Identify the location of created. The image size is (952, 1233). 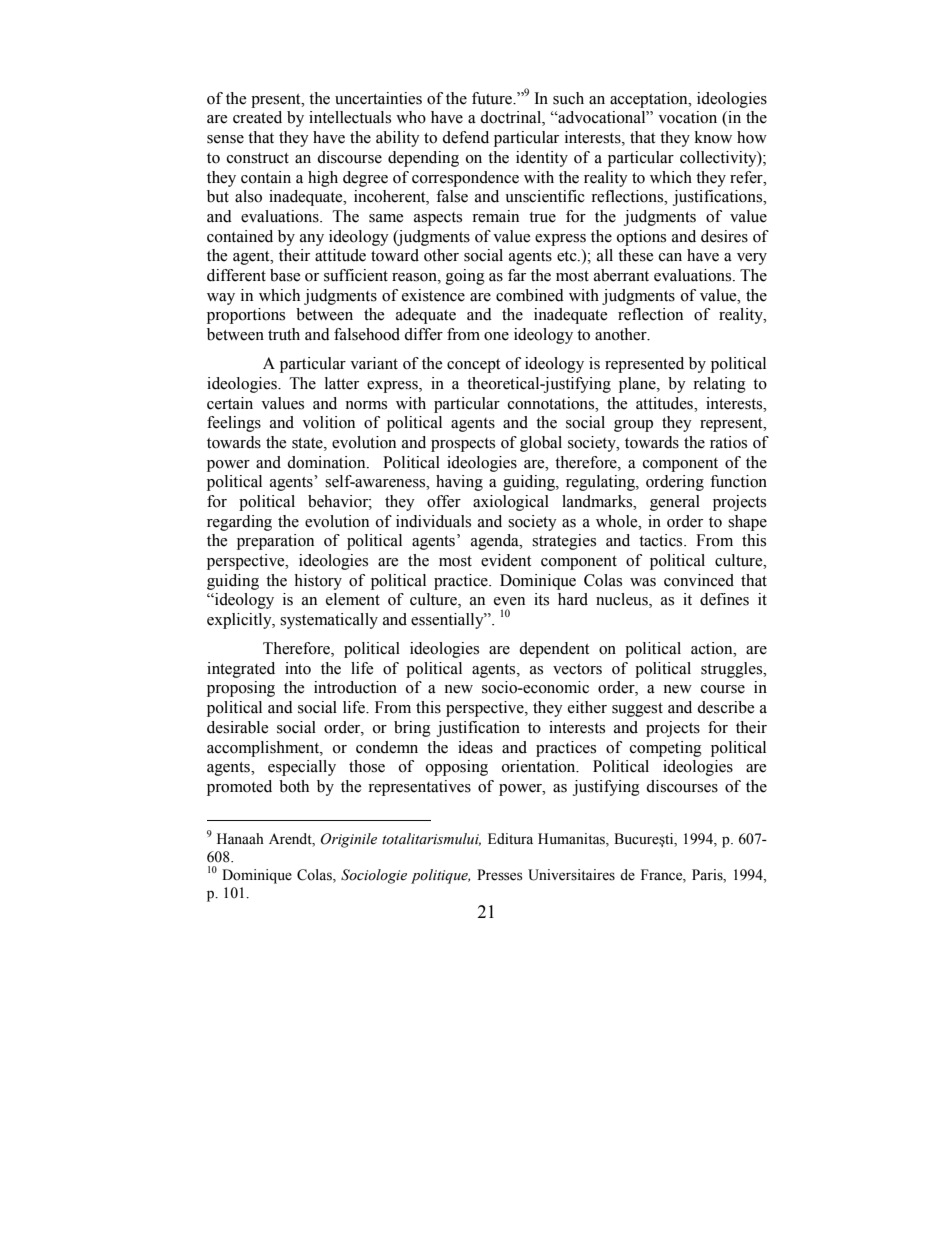
(257, 117).
